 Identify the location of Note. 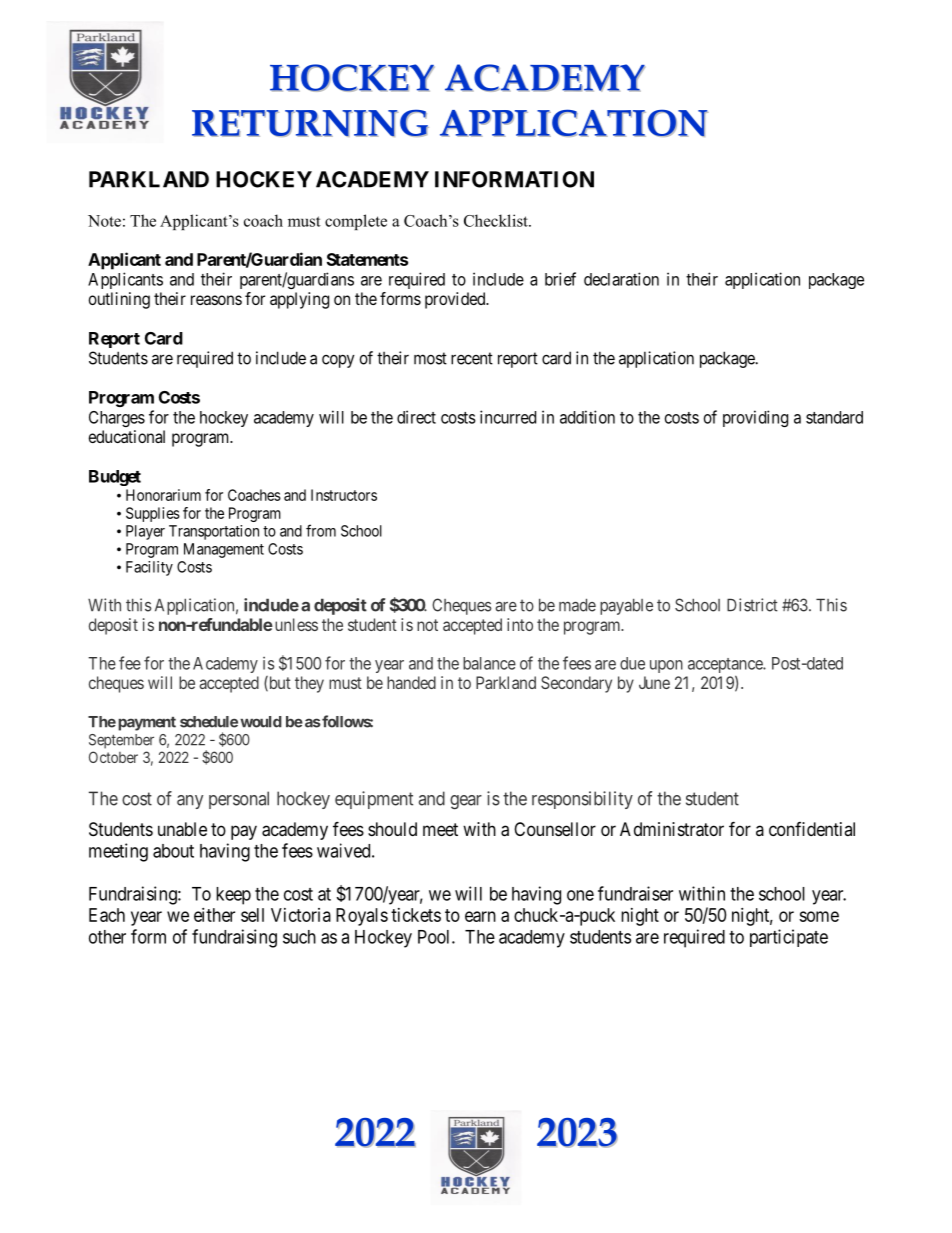
(104, 221).
